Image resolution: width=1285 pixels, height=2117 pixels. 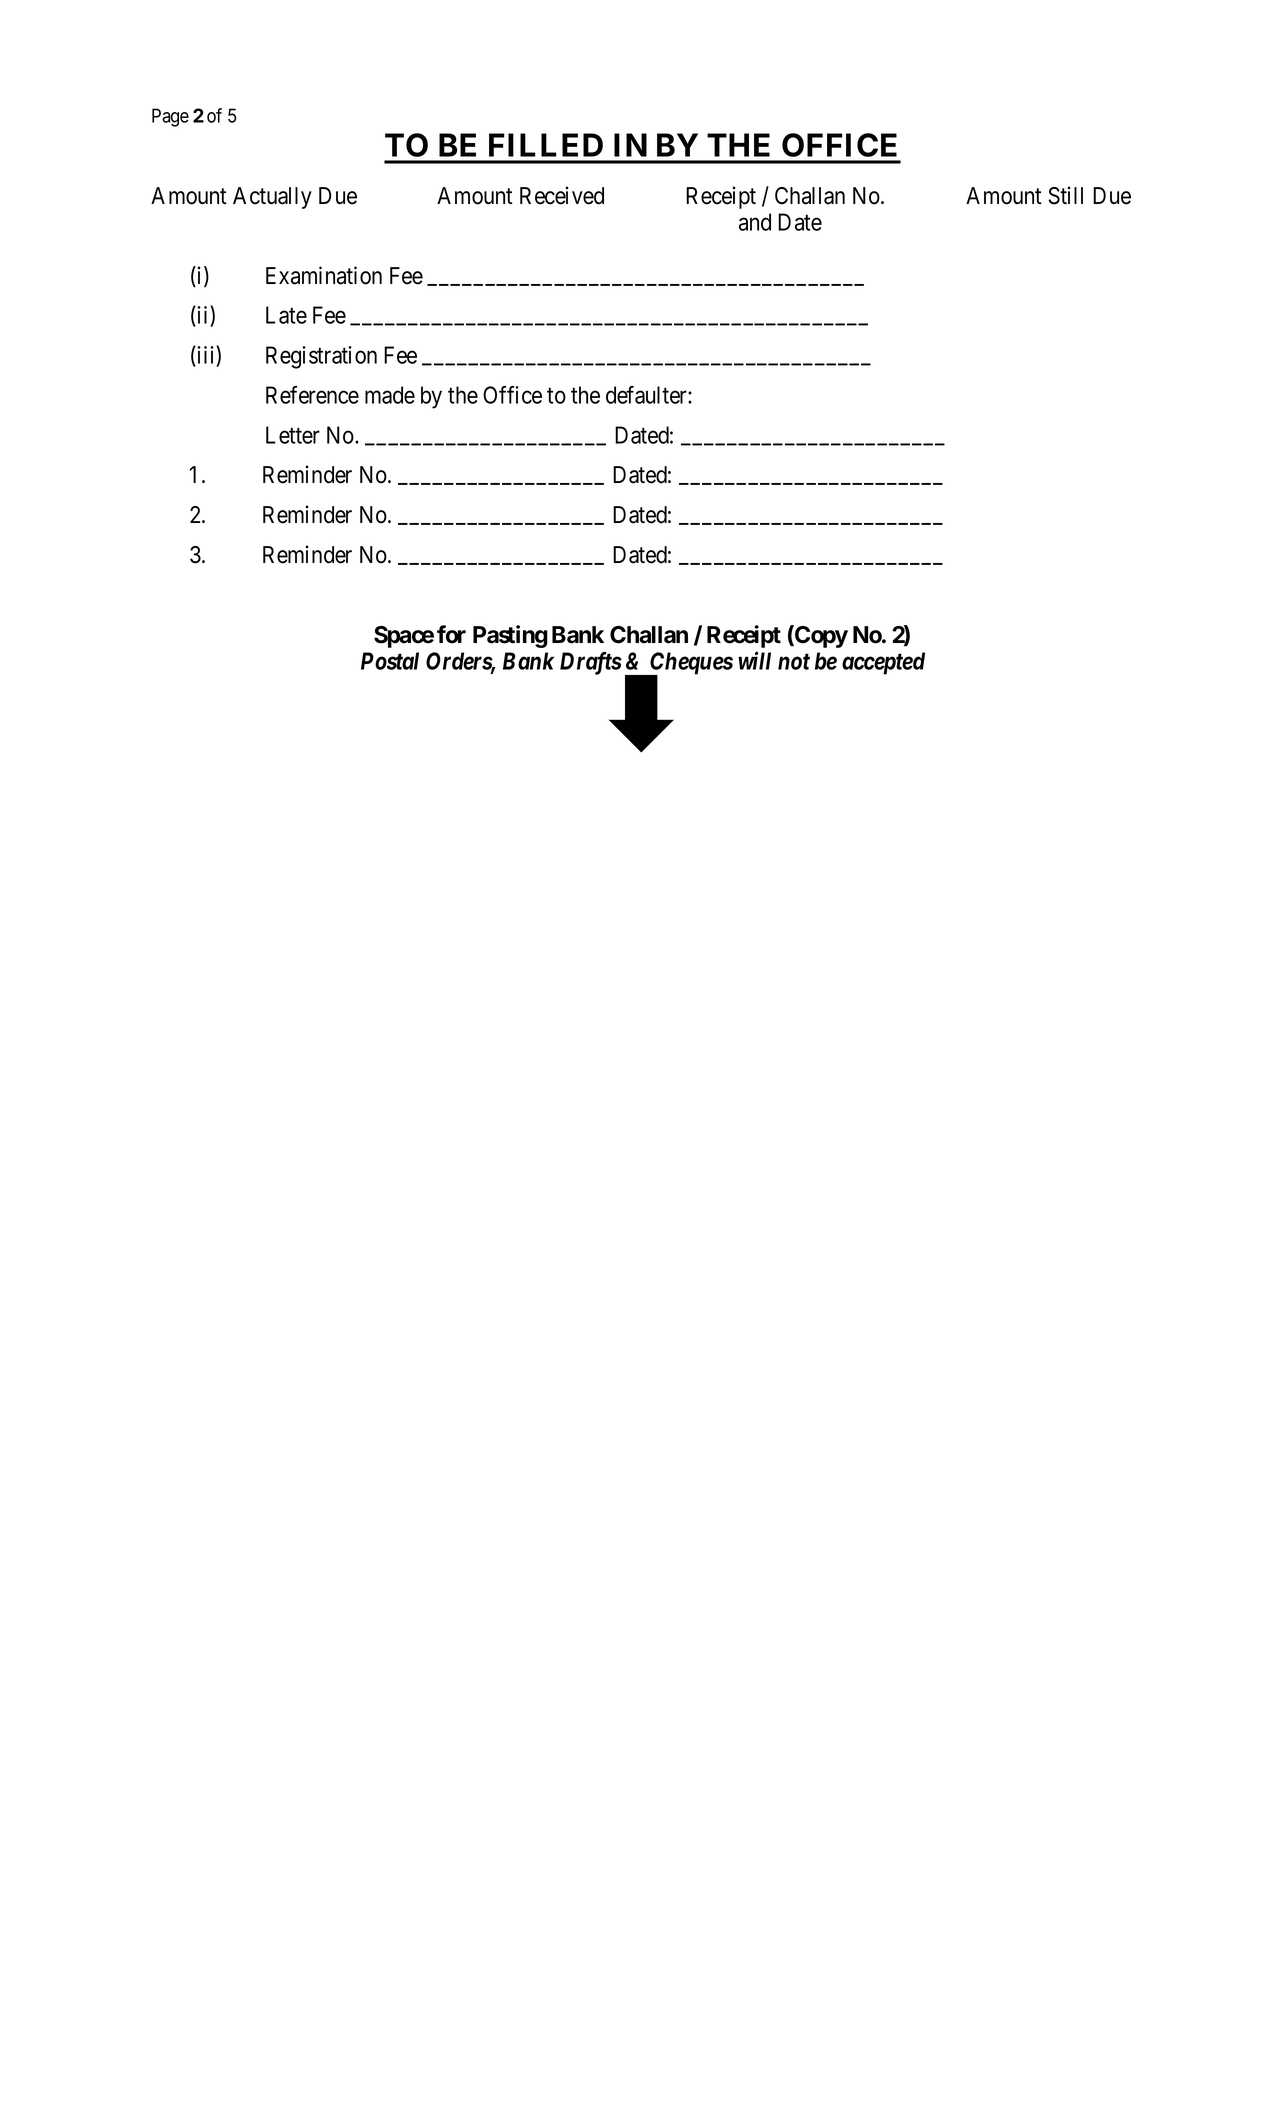 What do you see at coordinates (293, 435) in the image?
I see `Letter` at bounding box center [293, 435].
